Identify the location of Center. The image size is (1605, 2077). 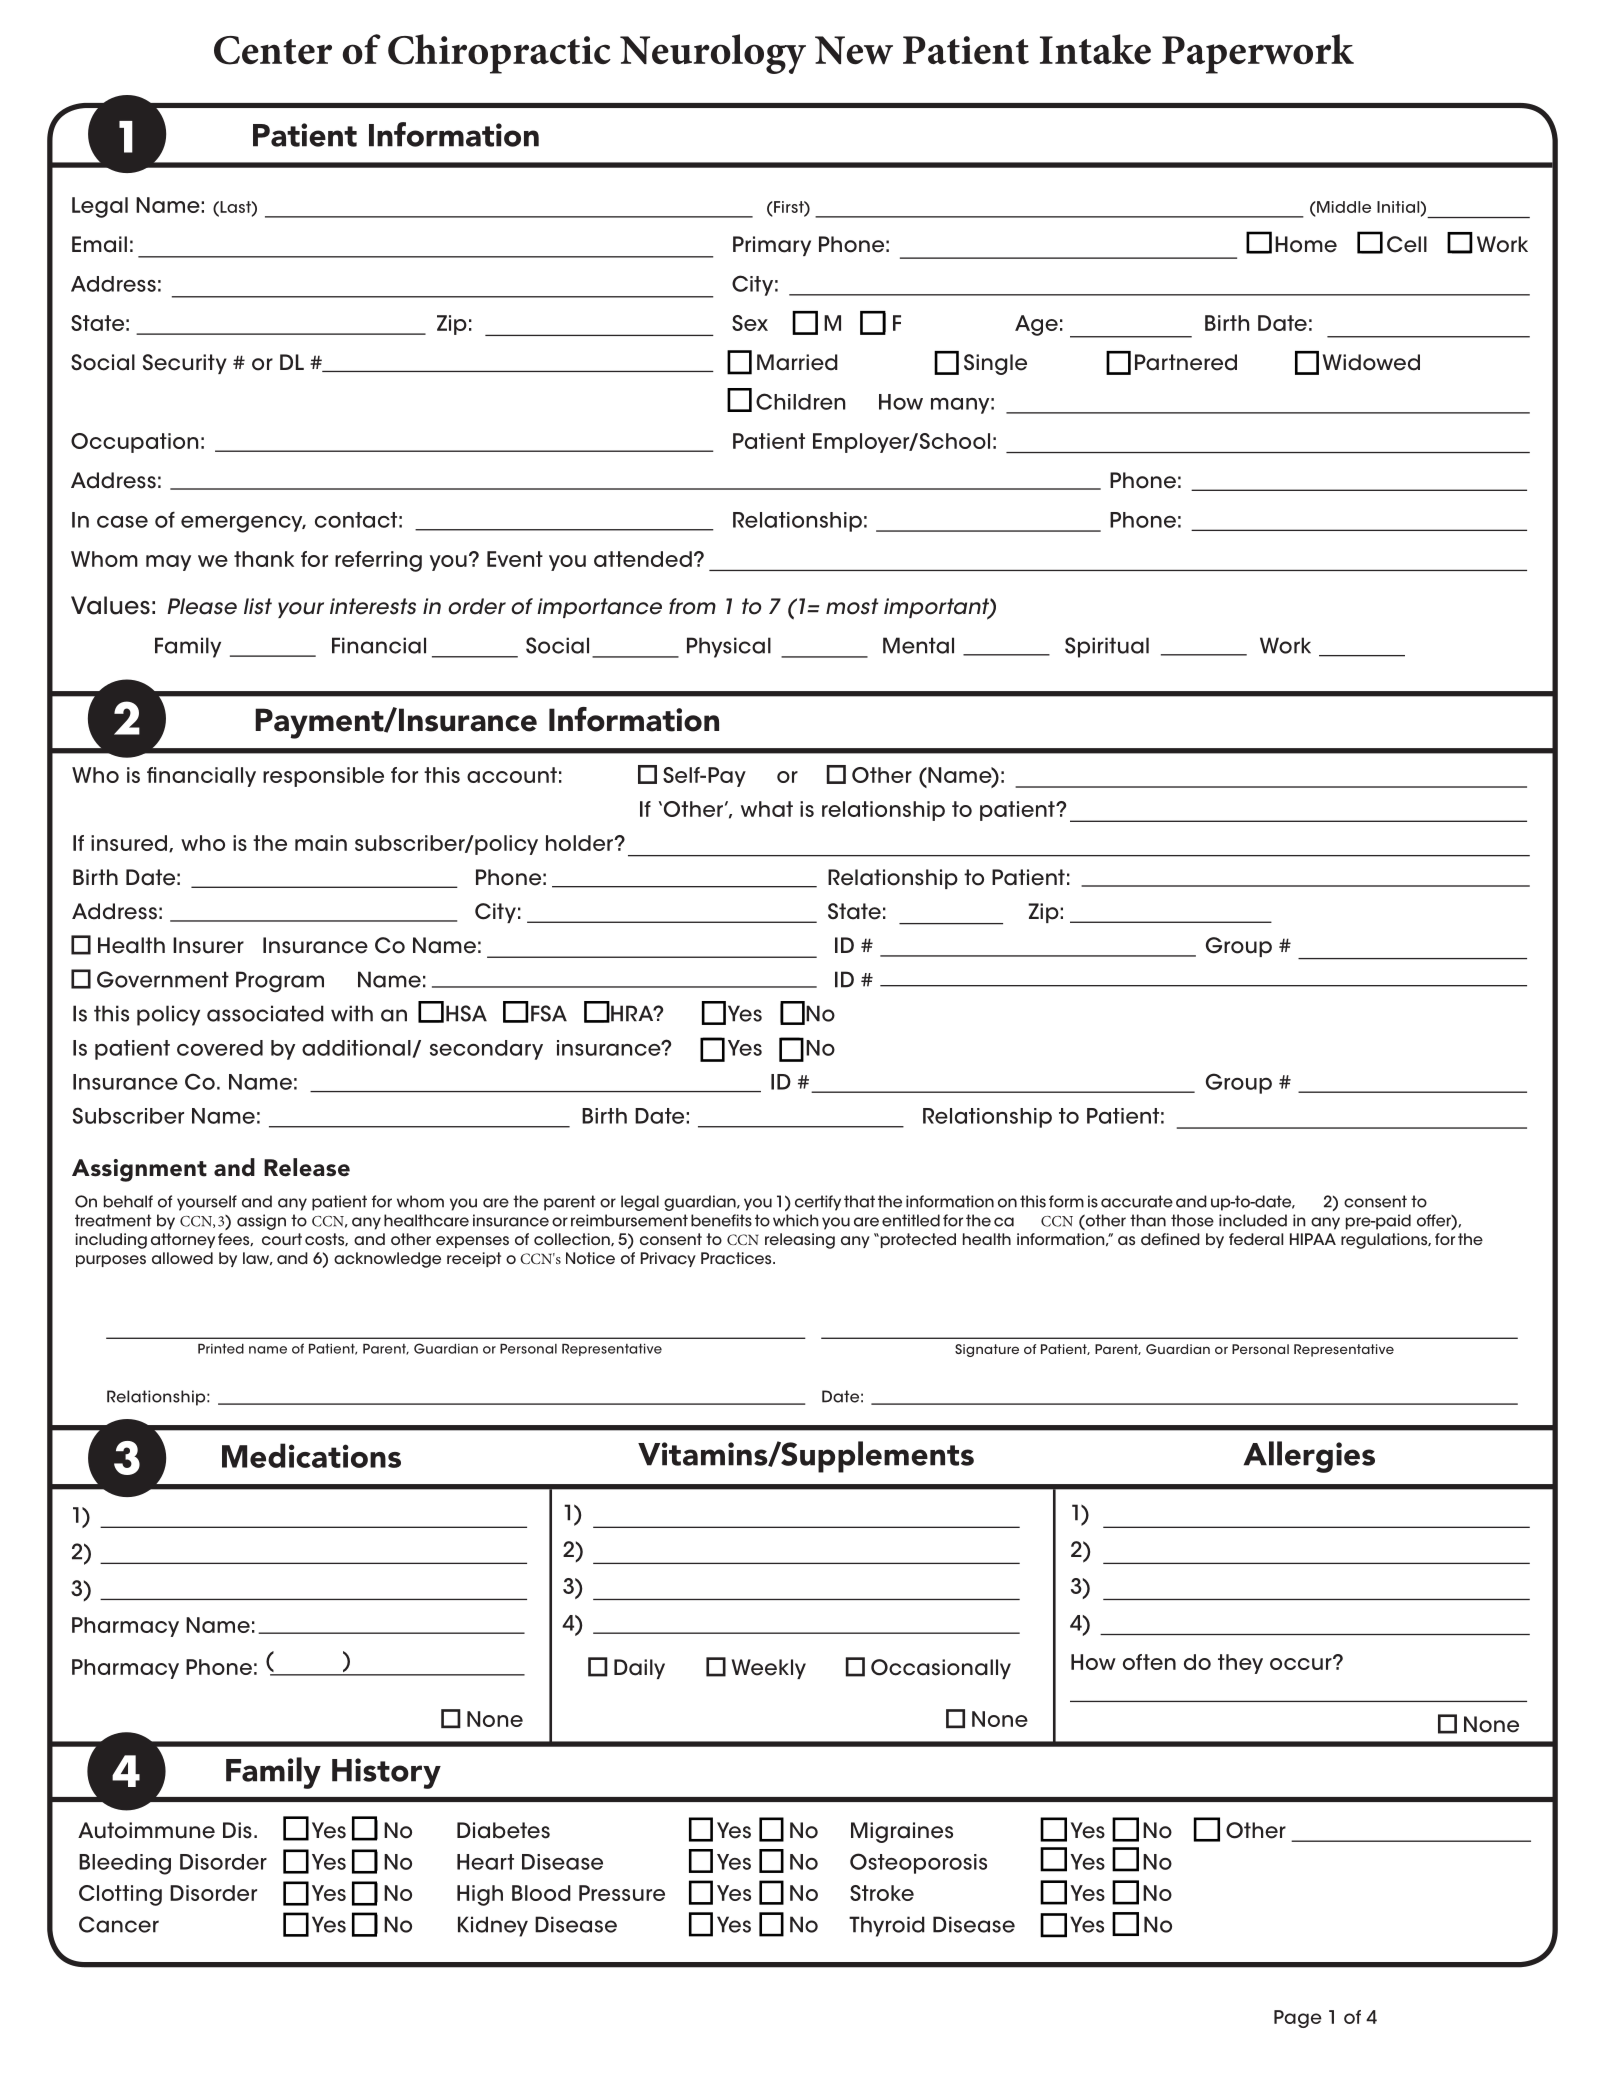
(273, 50).
